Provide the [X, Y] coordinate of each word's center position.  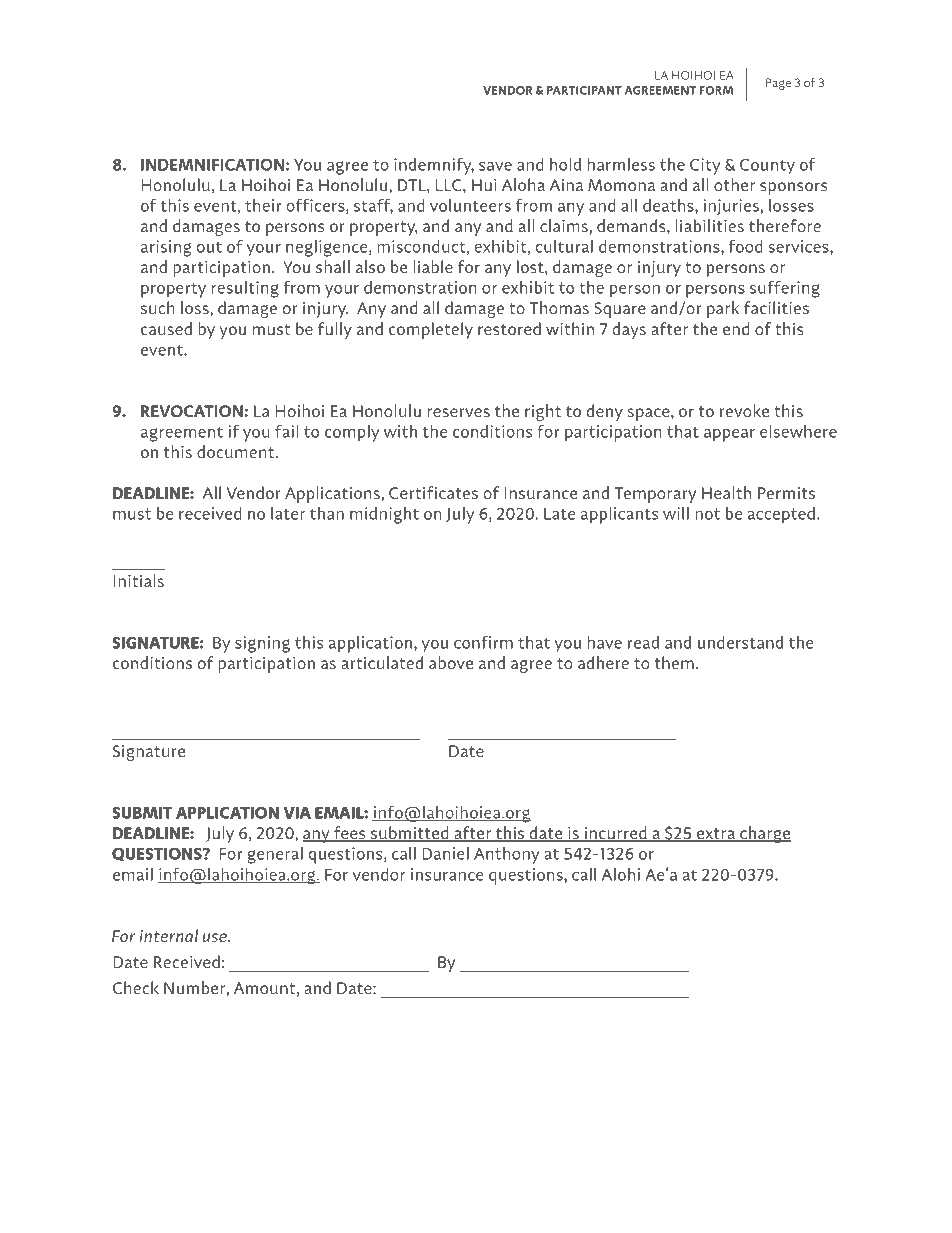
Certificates [433, 492]
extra [716, 835]
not [707, 514]
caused [166, 328]
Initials [139, 580]
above [451, 662]
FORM [716, 90]
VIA [297, 813]
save [495, 166]
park [723, 309]
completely [431, 330]
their [263, 205]
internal [169, 935]
